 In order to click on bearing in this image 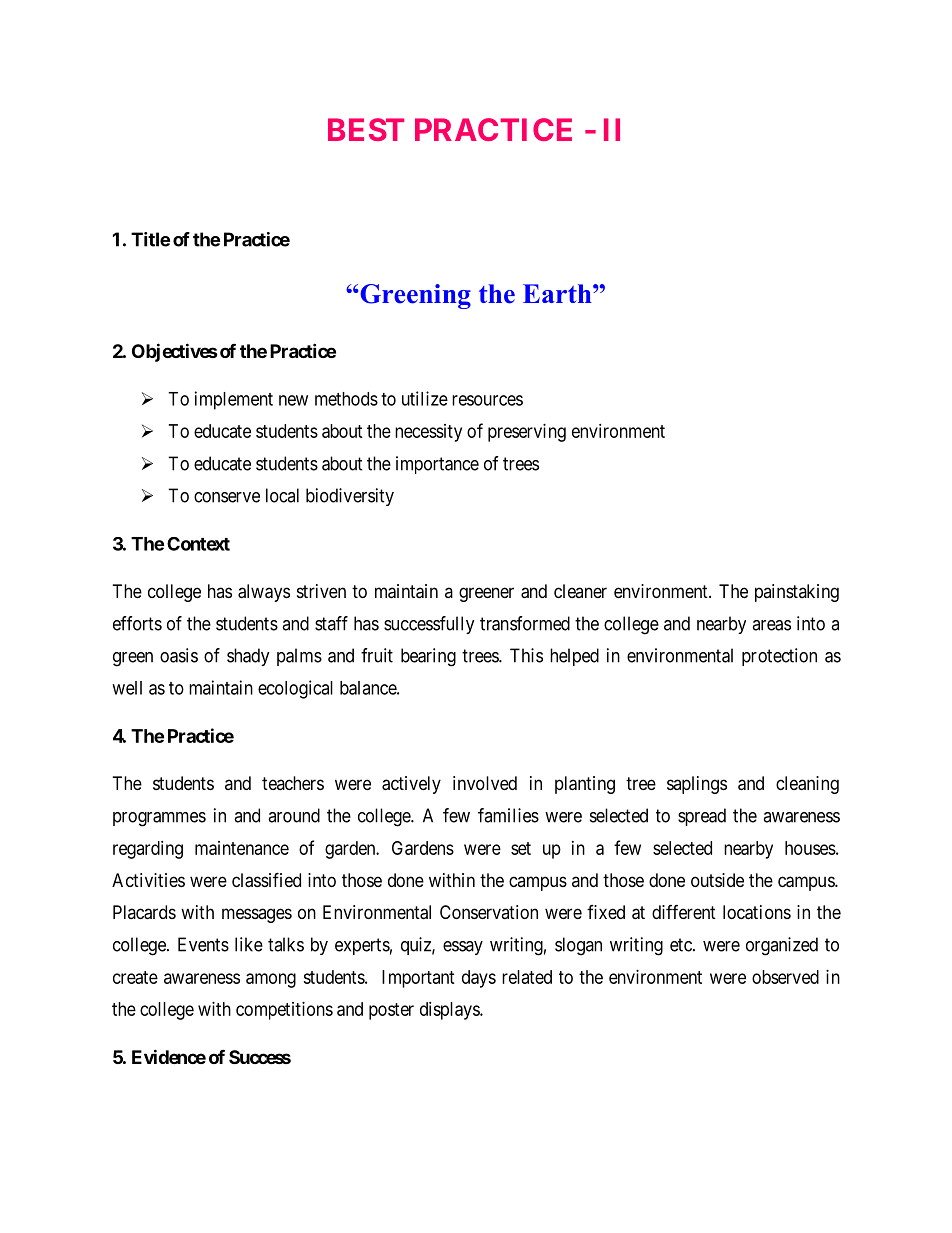, I will do `click(428, 657)`.
